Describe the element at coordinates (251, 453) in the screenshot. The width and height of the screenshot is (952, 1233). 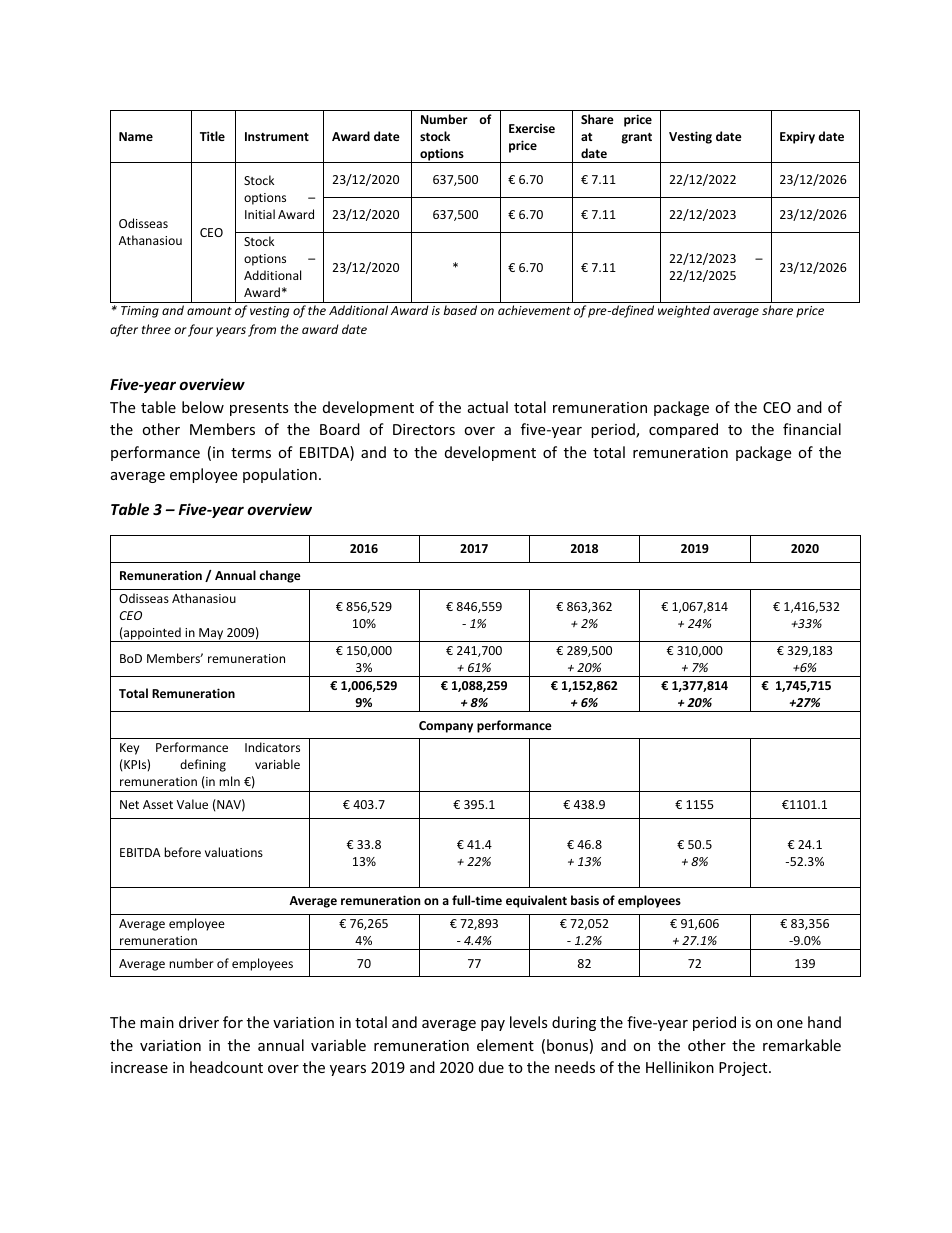
I see `terms` at that location.
